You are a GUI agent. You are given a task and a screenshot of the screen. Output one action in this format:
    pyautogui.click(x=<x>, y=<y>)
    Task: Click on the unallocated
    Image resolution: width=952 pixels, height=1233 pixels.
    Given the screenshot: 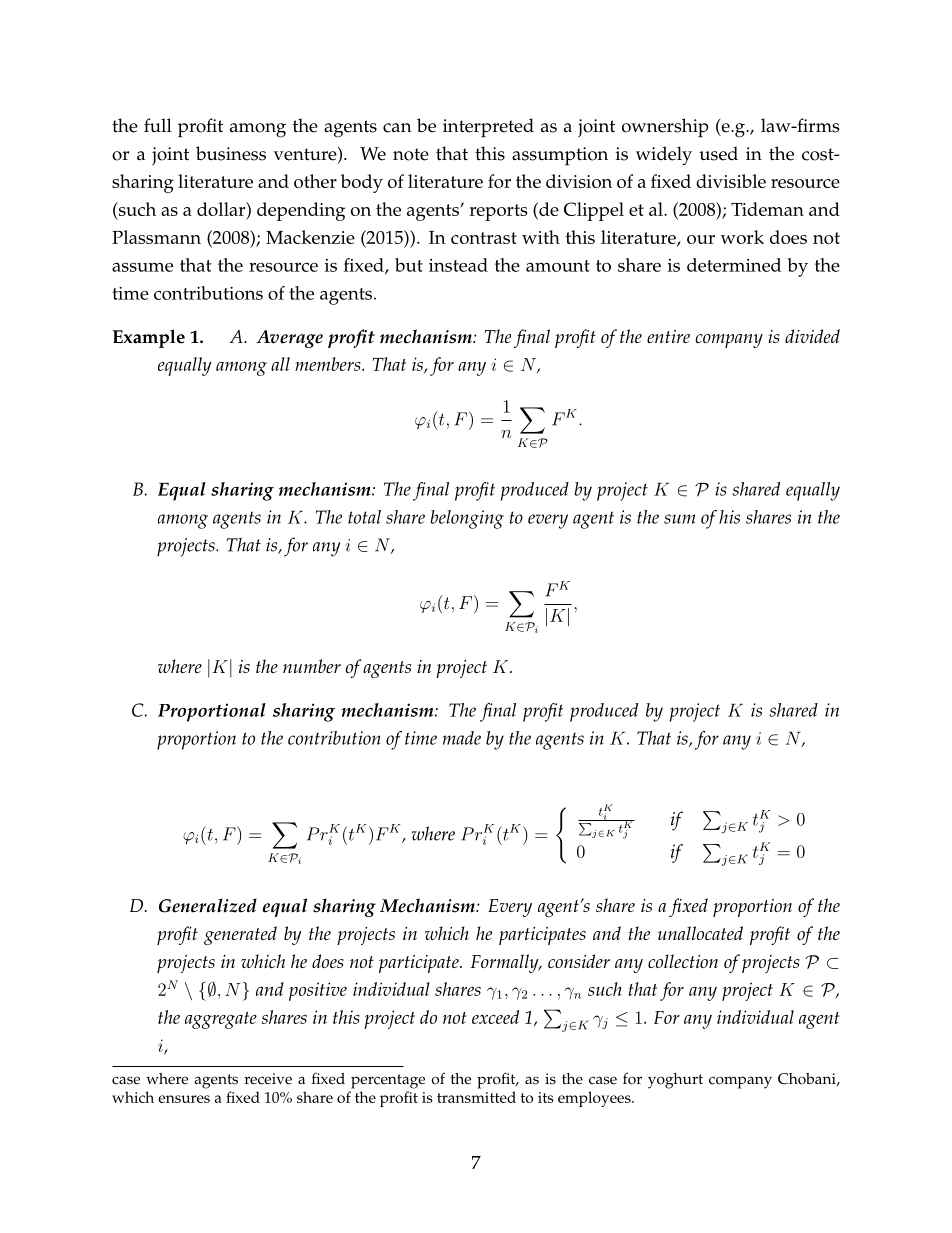 What is the action you would take?
    pyautogui.click(x=700, y=933)
